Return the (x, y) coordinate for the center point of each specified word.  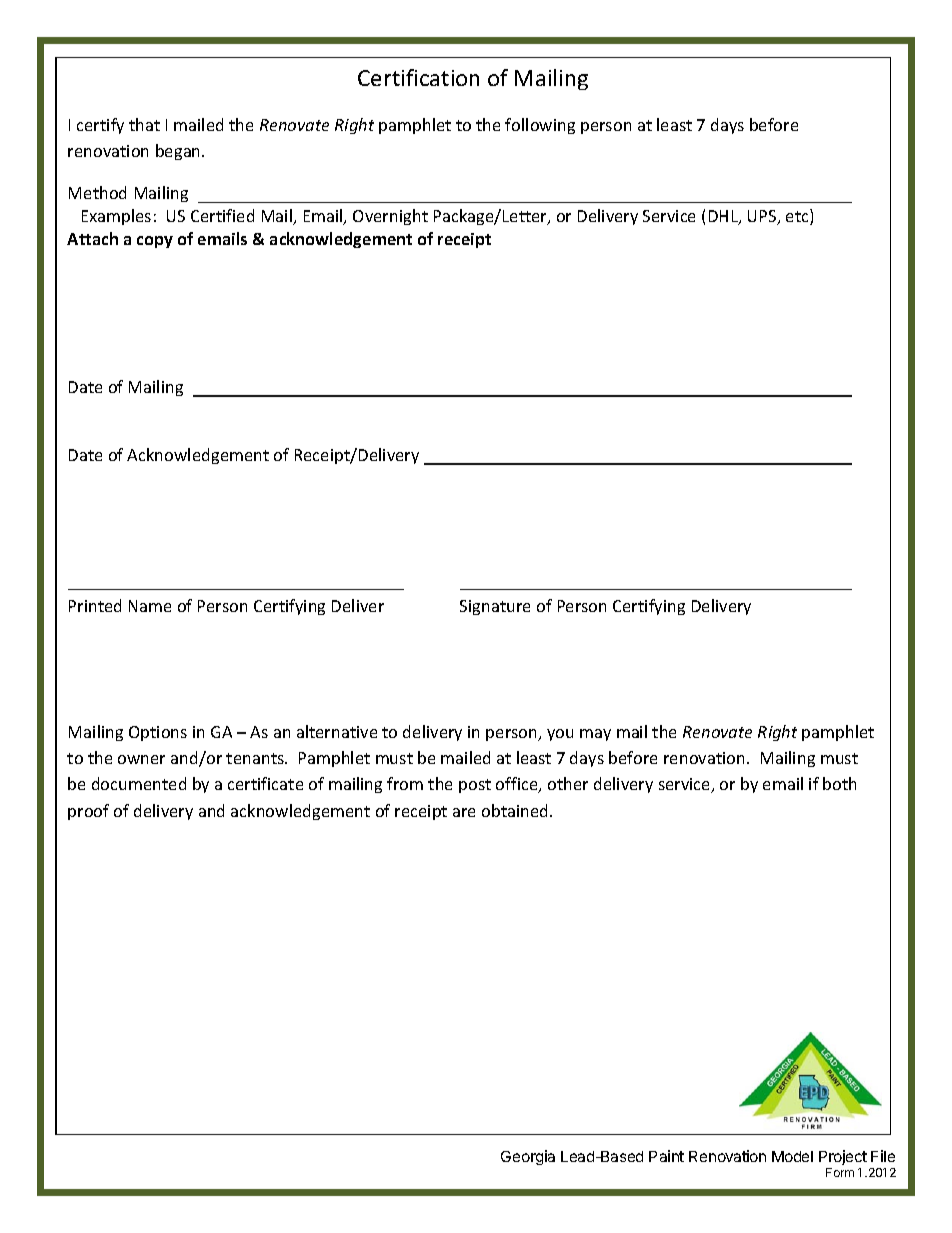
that (144, 124)
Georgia (528, 1157)
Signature (495, 607)
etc (798, 217)
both (839, 783)
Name (150, 606)
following (540, 126)
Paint (666, 1156)
